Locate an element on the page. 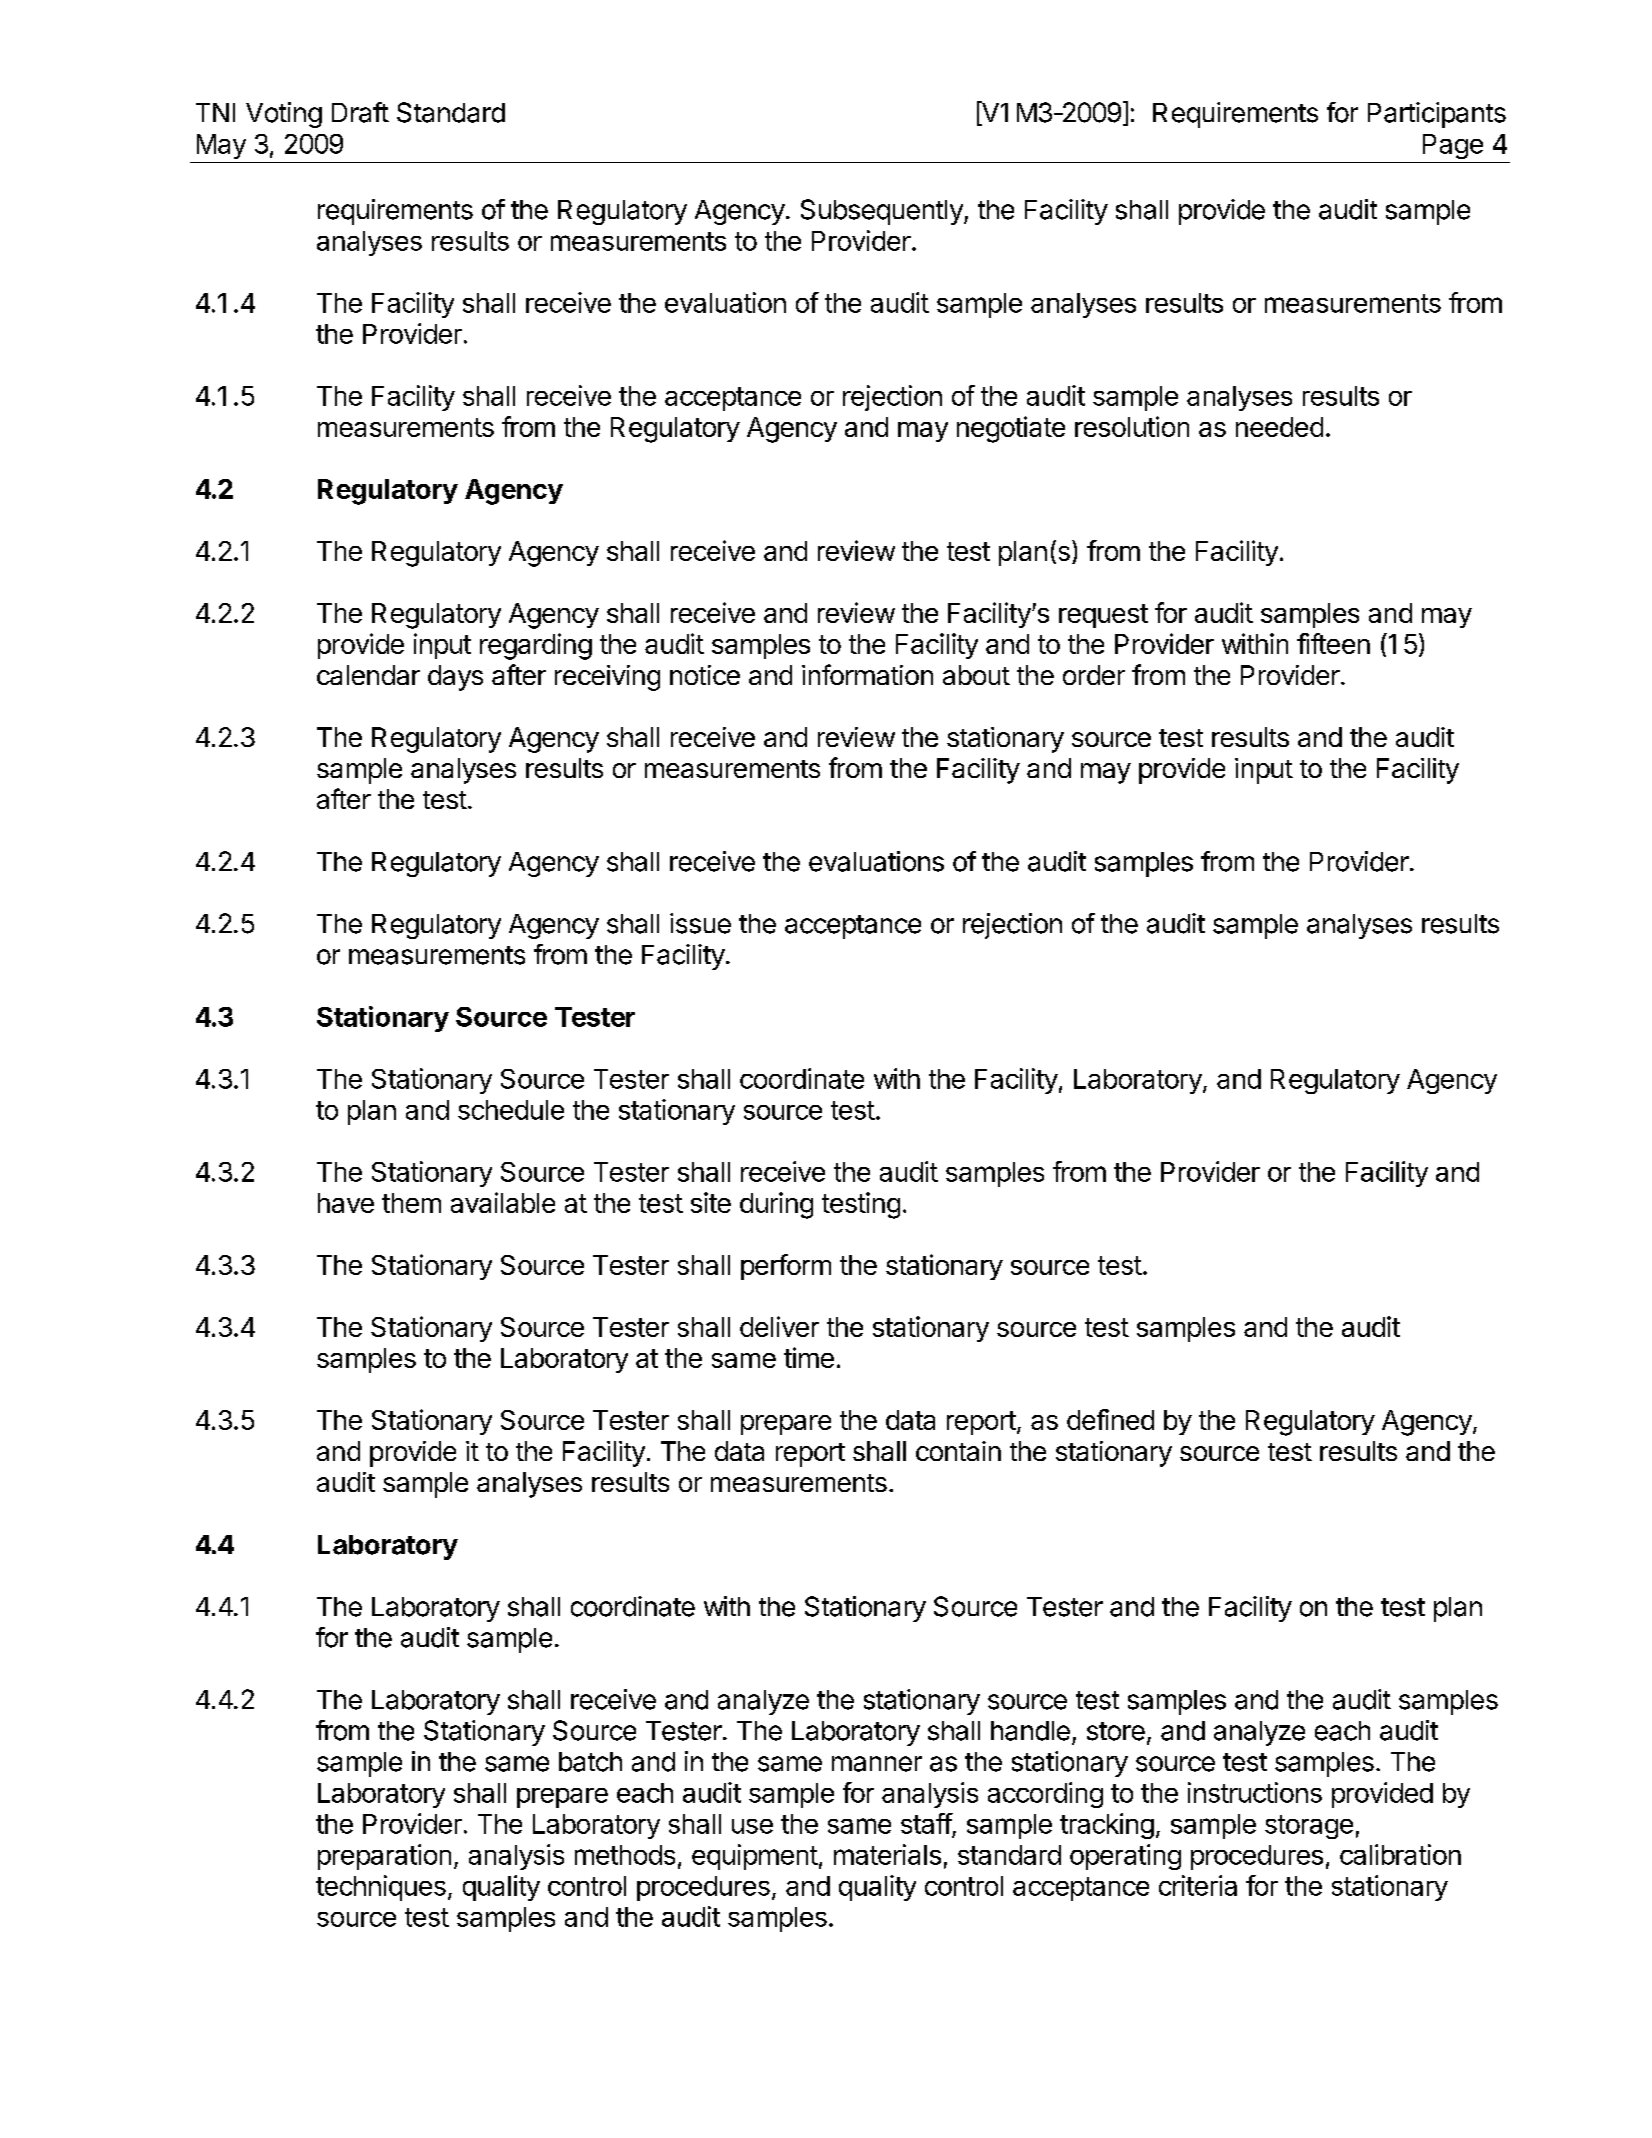 This page has height=2138, width=1652. perform is located at coordinates (786, 1267).
